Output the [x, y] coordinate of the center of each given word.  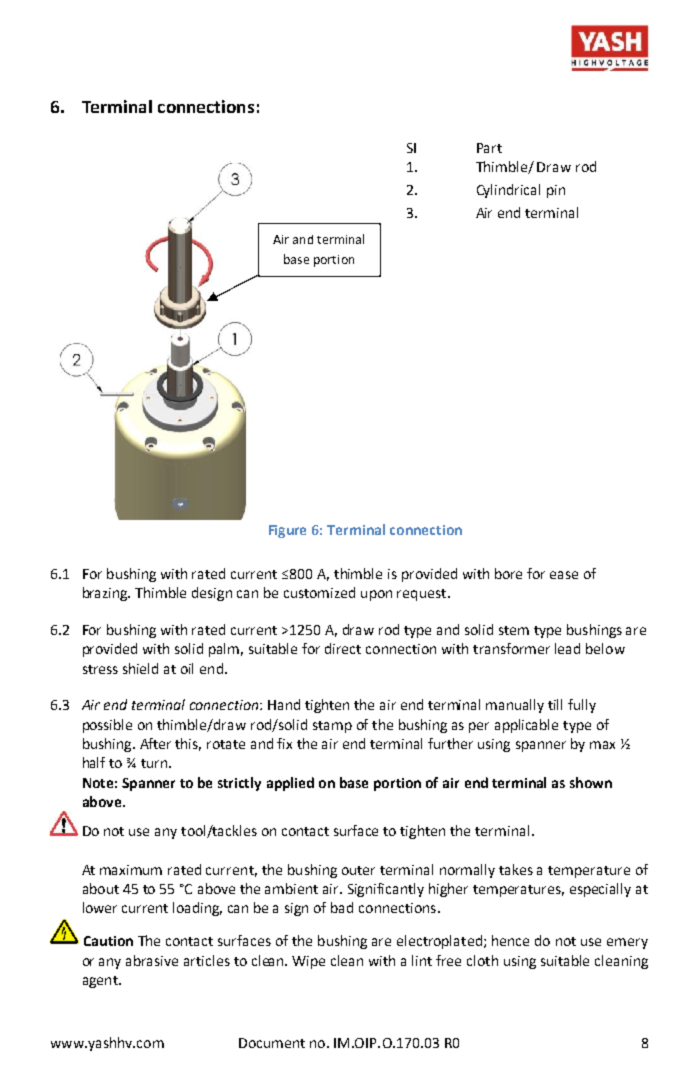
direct [343, 648]
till [555, 704]
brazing [106, 594]
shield [140, 668]
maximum [131, 870]
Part [489, 148]
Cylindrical [508, 191]
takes [516, 869]
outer [358, 870]
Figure [287, 531]
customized [319, 592]
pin [556, 191]
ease [564, 575]
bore [508, 573]
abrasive [152, 960]
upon [376, 595]
